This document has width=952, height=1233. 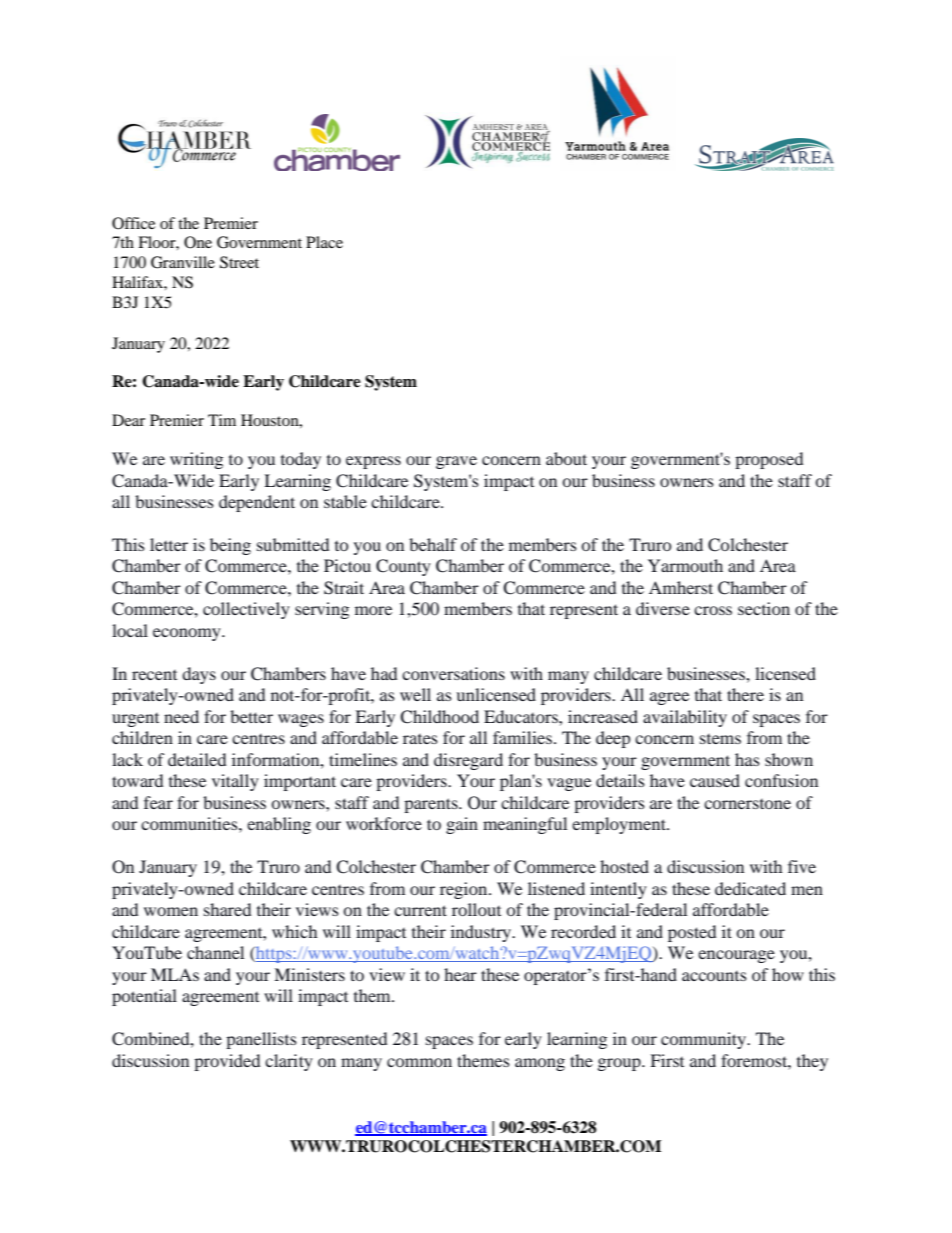 What do you see at coordinates (188, 634) in the document?
I see `economy` at bounding box center [188, 634].
